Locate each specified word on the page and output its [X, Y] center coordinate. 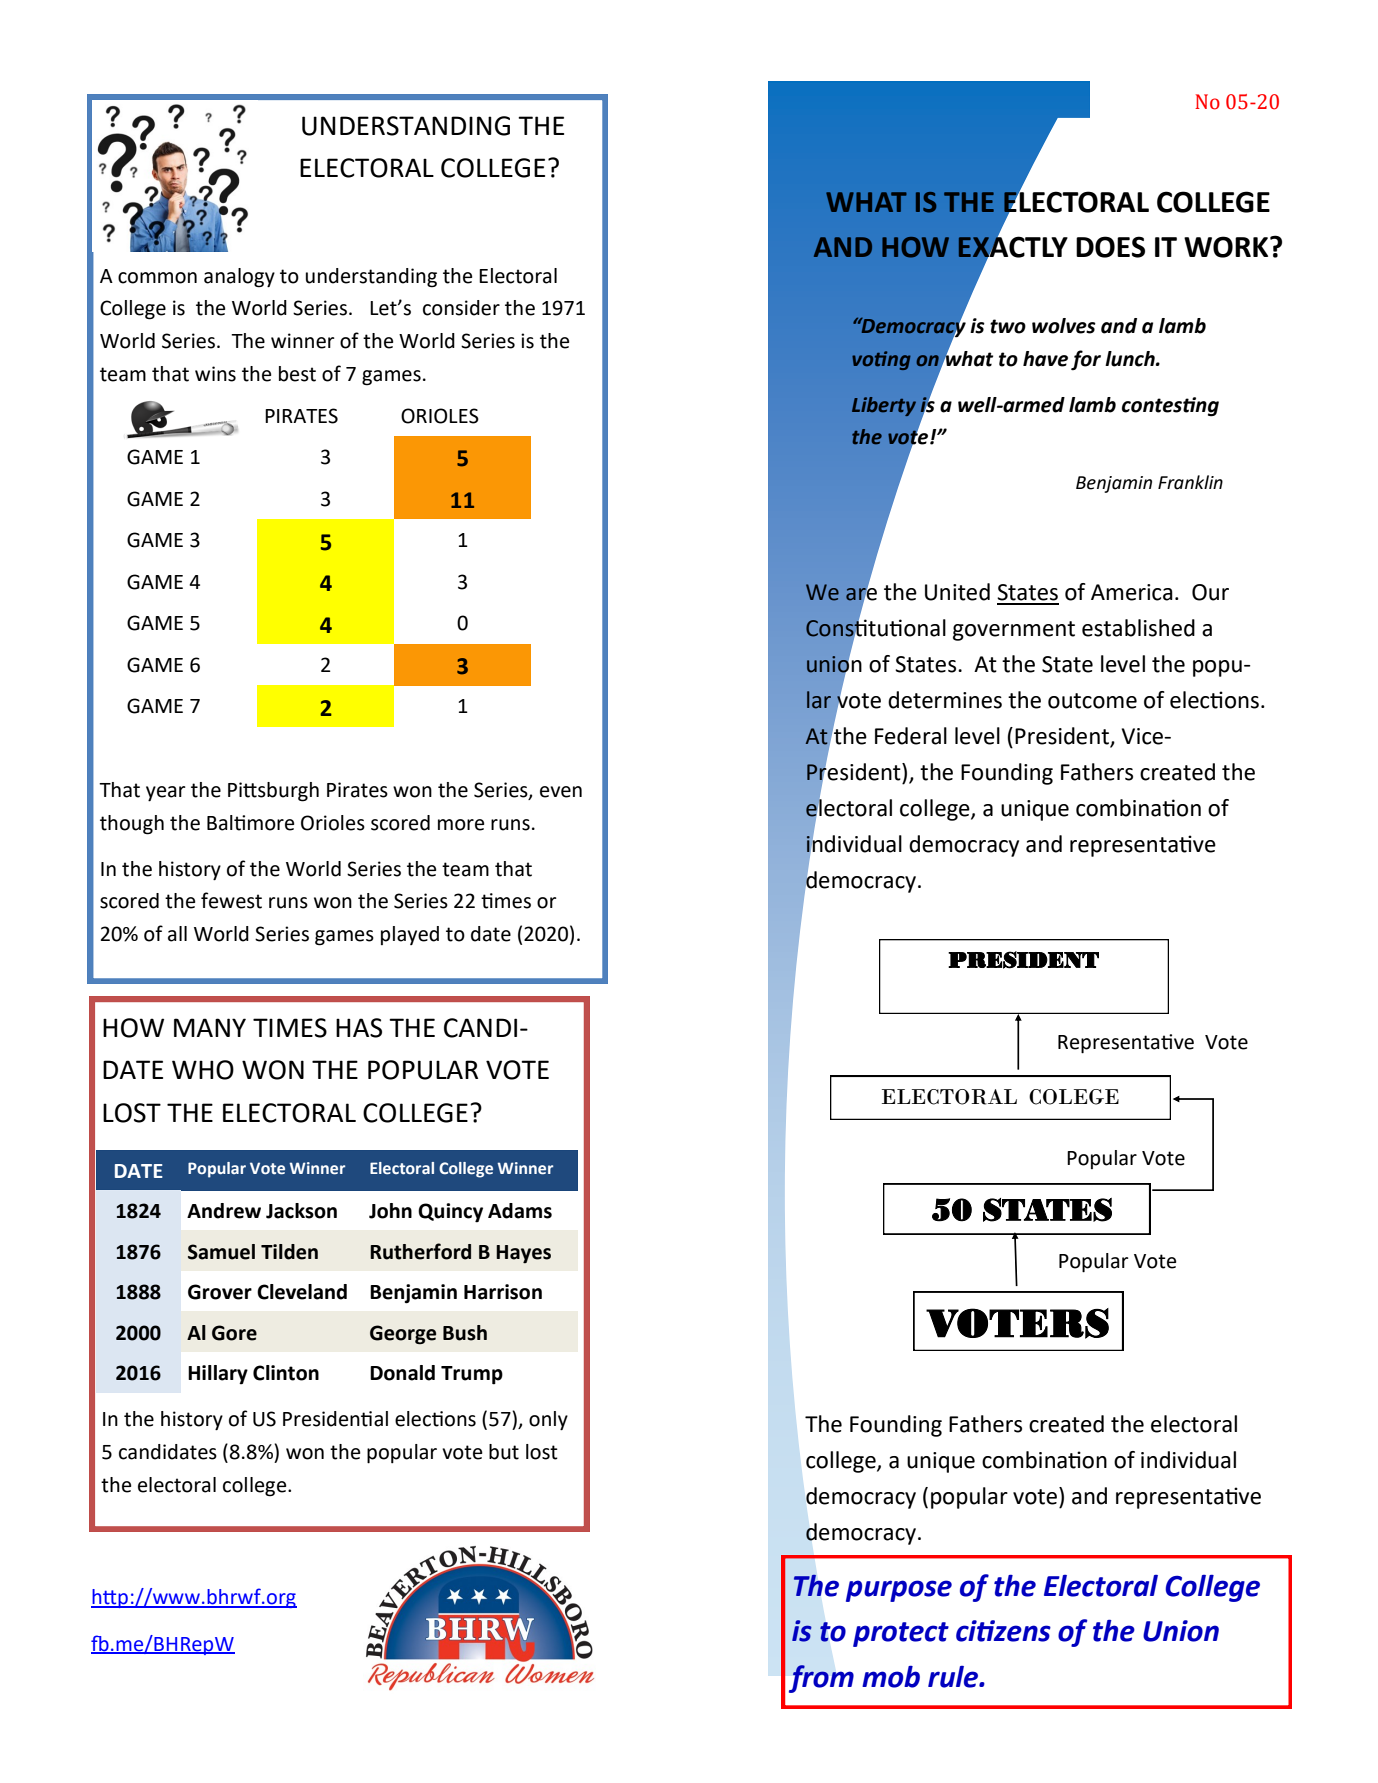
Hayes [523, 1254]
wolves [1064, 326]
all [177, 934]
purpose [899, 1591]
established [1138, 628]
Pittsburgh [273, 792]
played [410, 935]
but [504, 1452]
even [561, 792]
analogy [239, 278]
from [821, 1679]
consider [461, 308]
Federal [911, 736]
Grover [220, 1292]
